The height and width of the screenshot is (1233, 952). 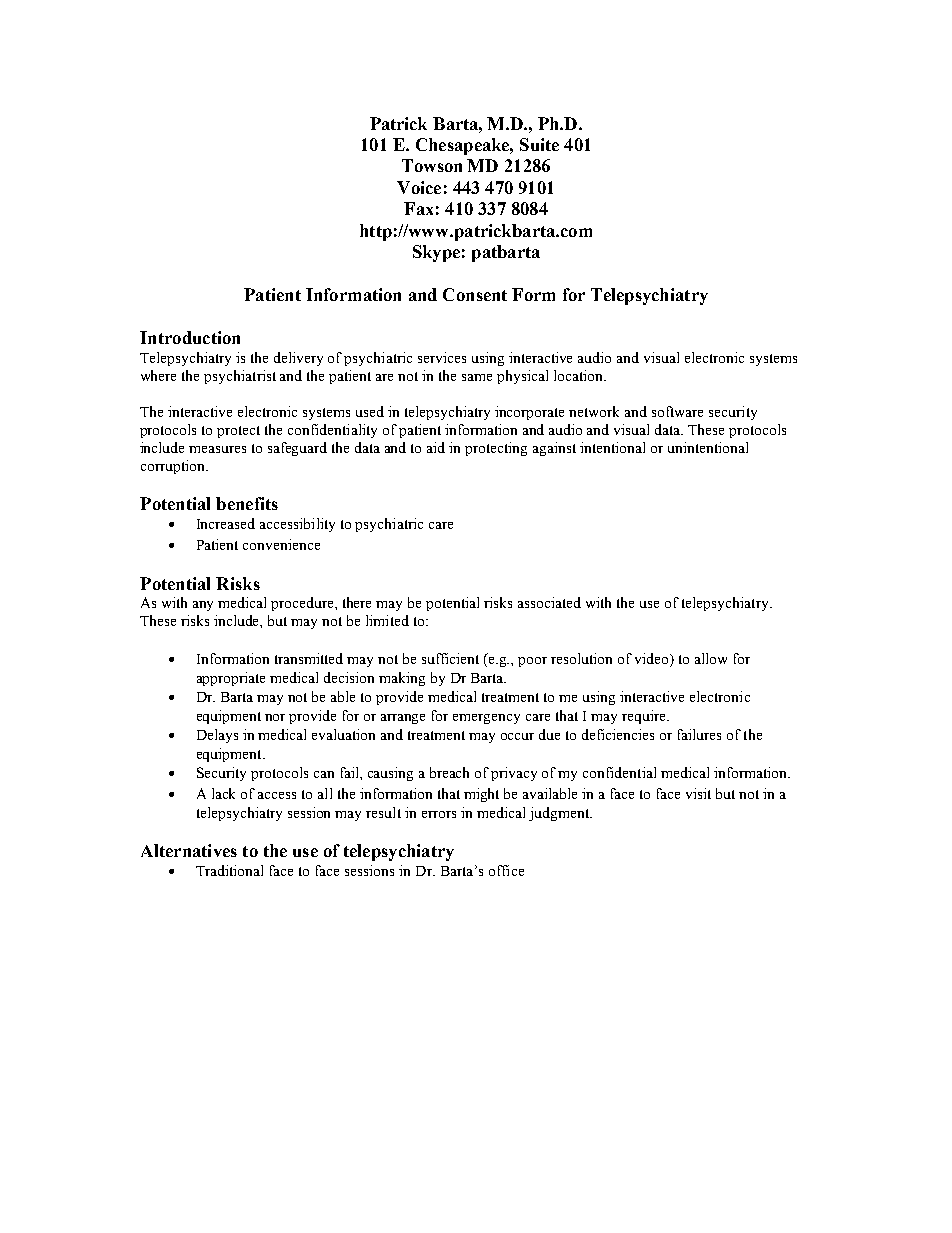 What do you see at coordinates (402, 679) in the screenshot?
I see `making` at bounding box center [402, 679].
